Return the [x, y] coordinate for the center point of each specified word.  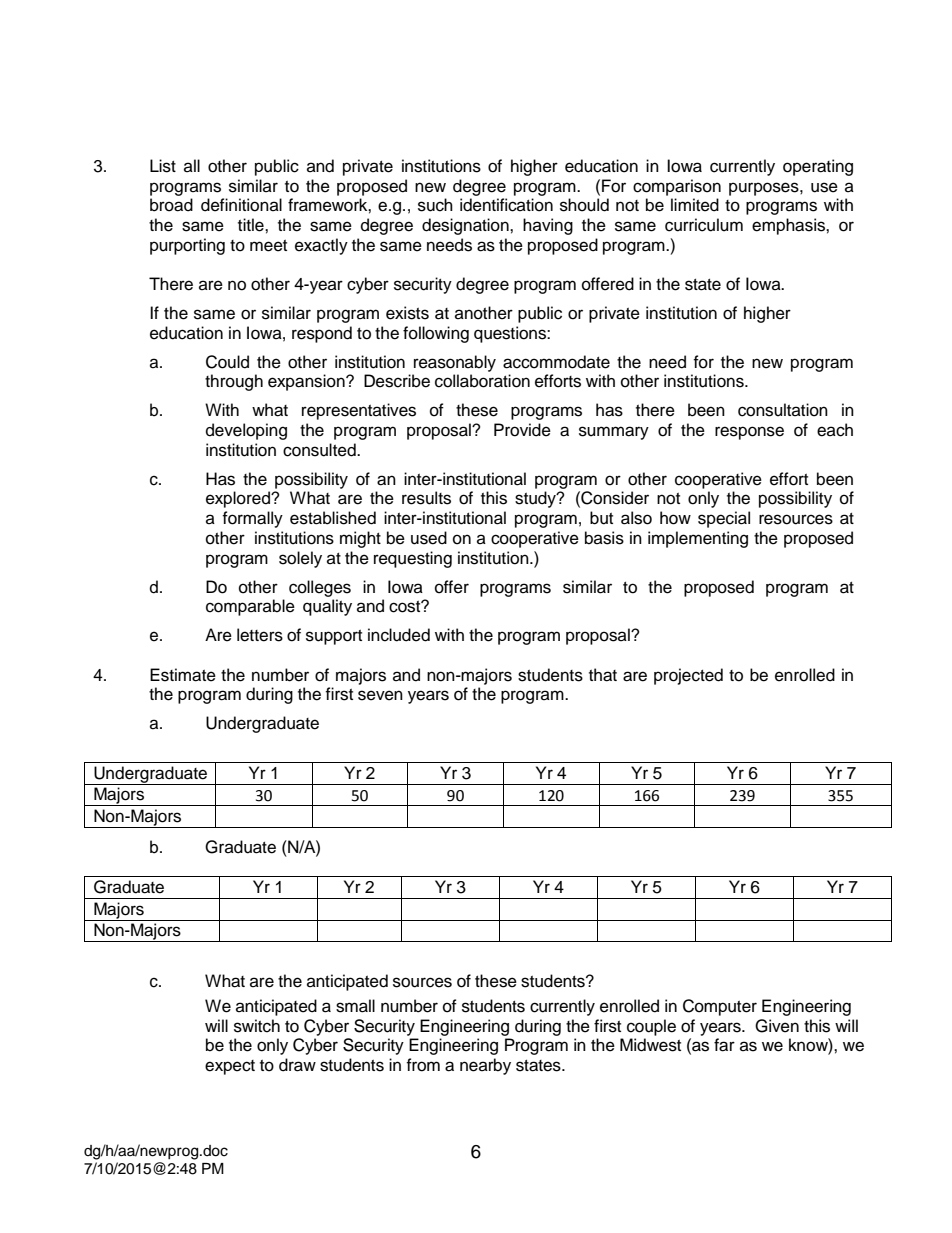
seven [380, 695]
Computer [720, 1007]
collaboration [482, 381]
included [399, 635]
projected [688, 676]
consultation [783, 410]
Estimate [183, 675]
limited [695, 205]
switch [257, 1026]
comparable [250, 607]
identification [506, 205]
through [234, 382]
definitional [241, 205]
